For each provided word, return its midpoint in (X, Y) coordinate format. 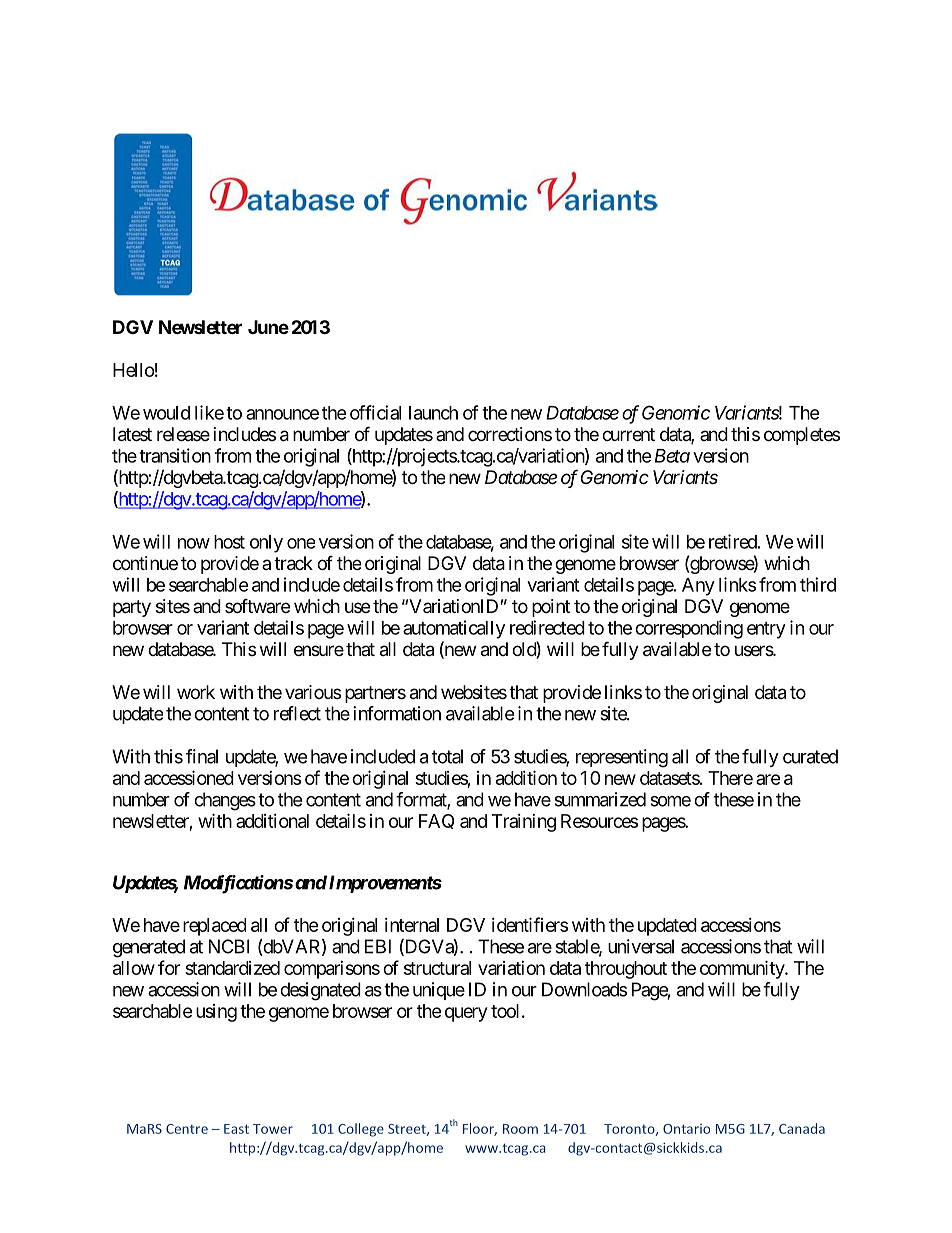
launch (433, 413)
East (236, 1129)
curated (810, 756)
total (447, 756)
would (166, 413)
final (202, 756)
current (628, 434)
